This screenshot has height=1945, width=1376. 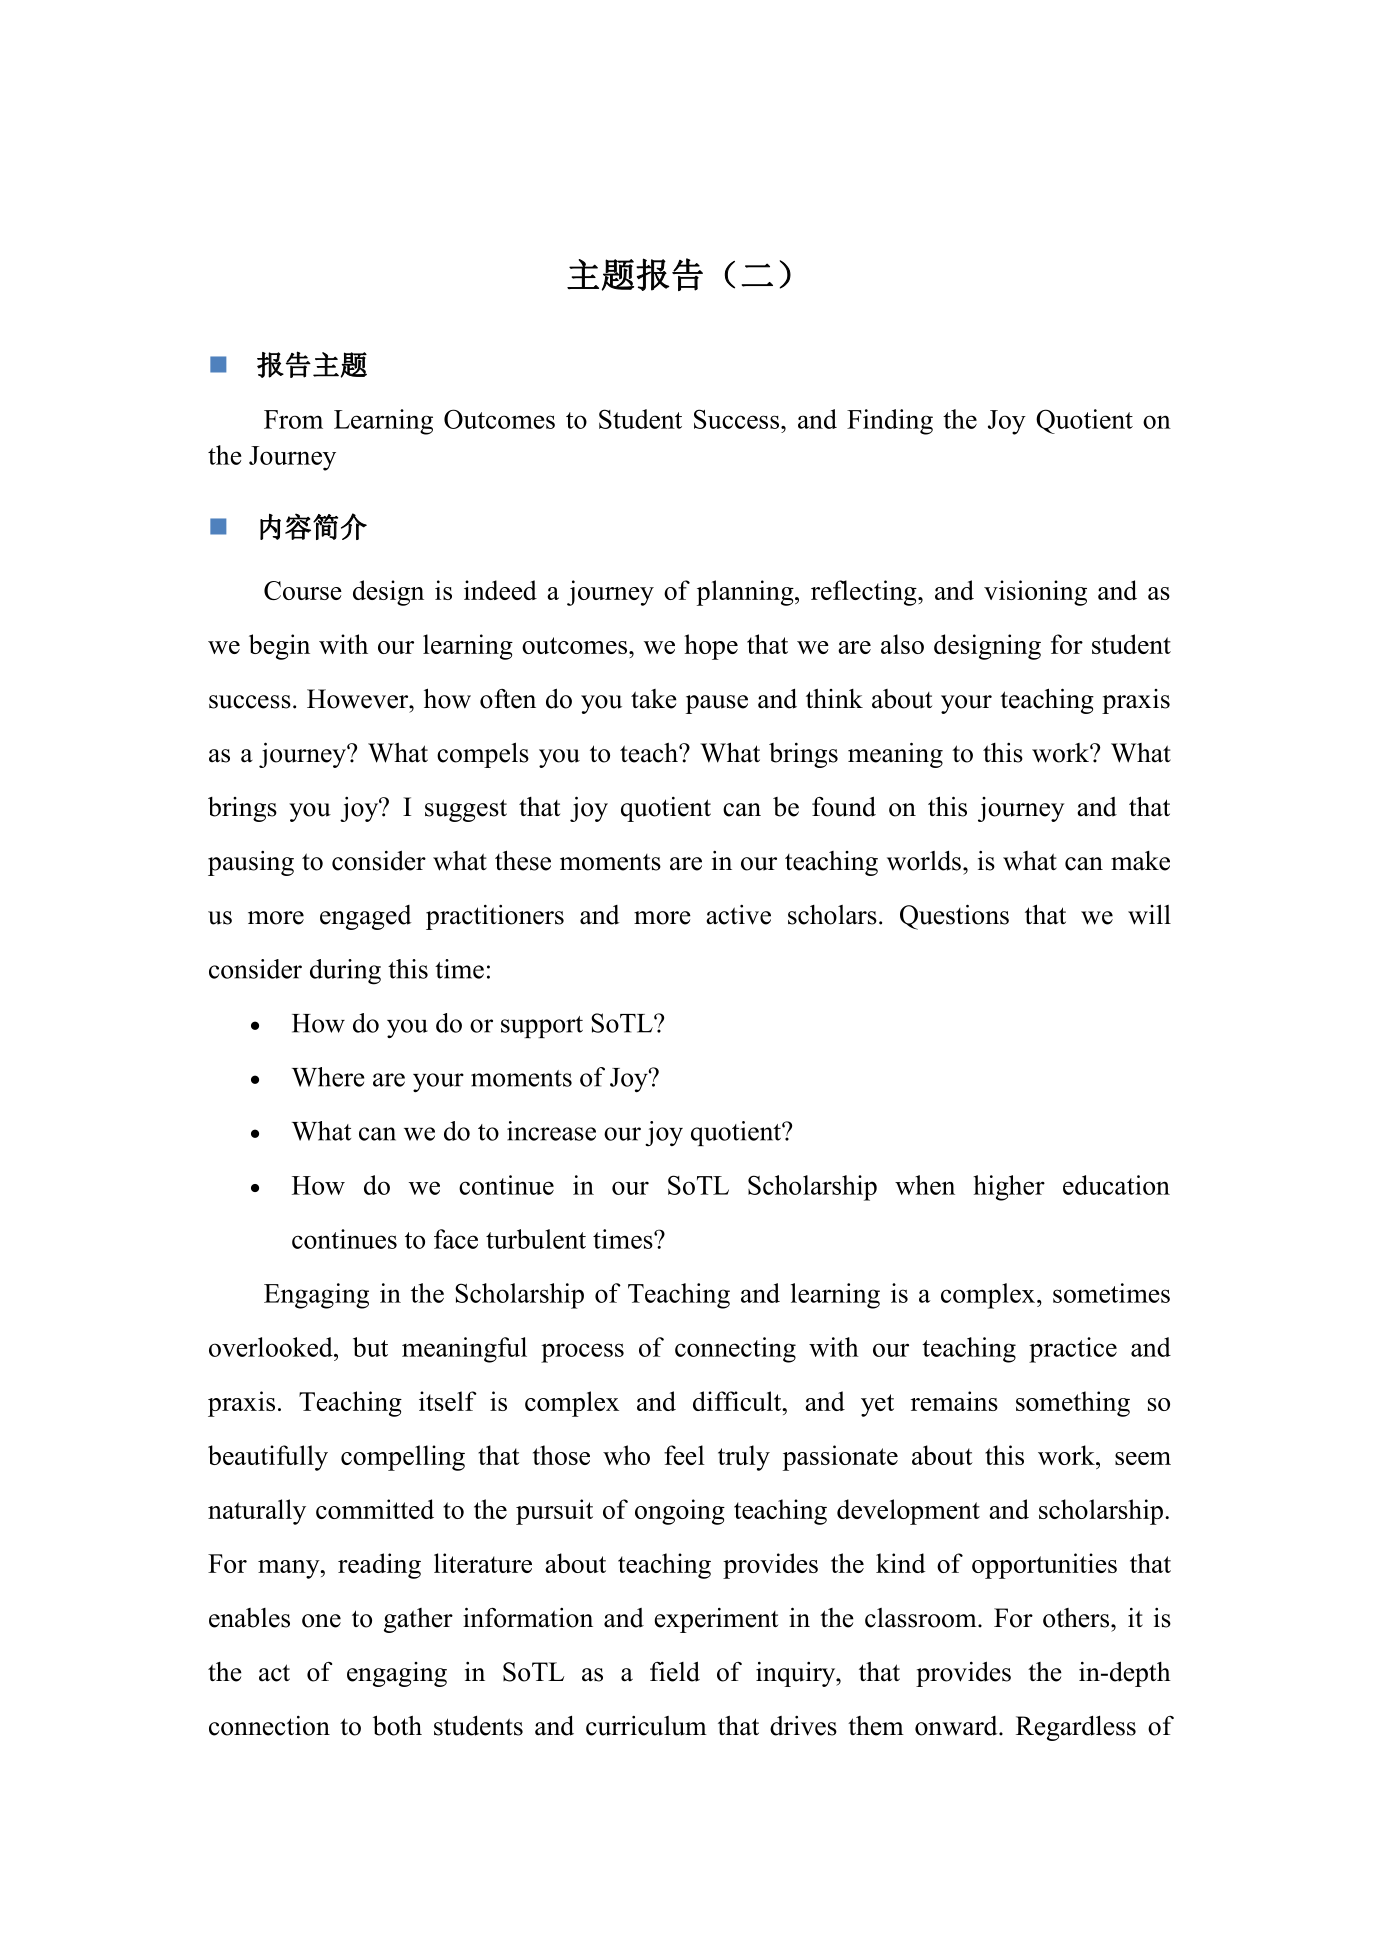 What do you see at coordinates (746, 593) in the screenshot?
I see `planning` at bounding box center [746, 593].
